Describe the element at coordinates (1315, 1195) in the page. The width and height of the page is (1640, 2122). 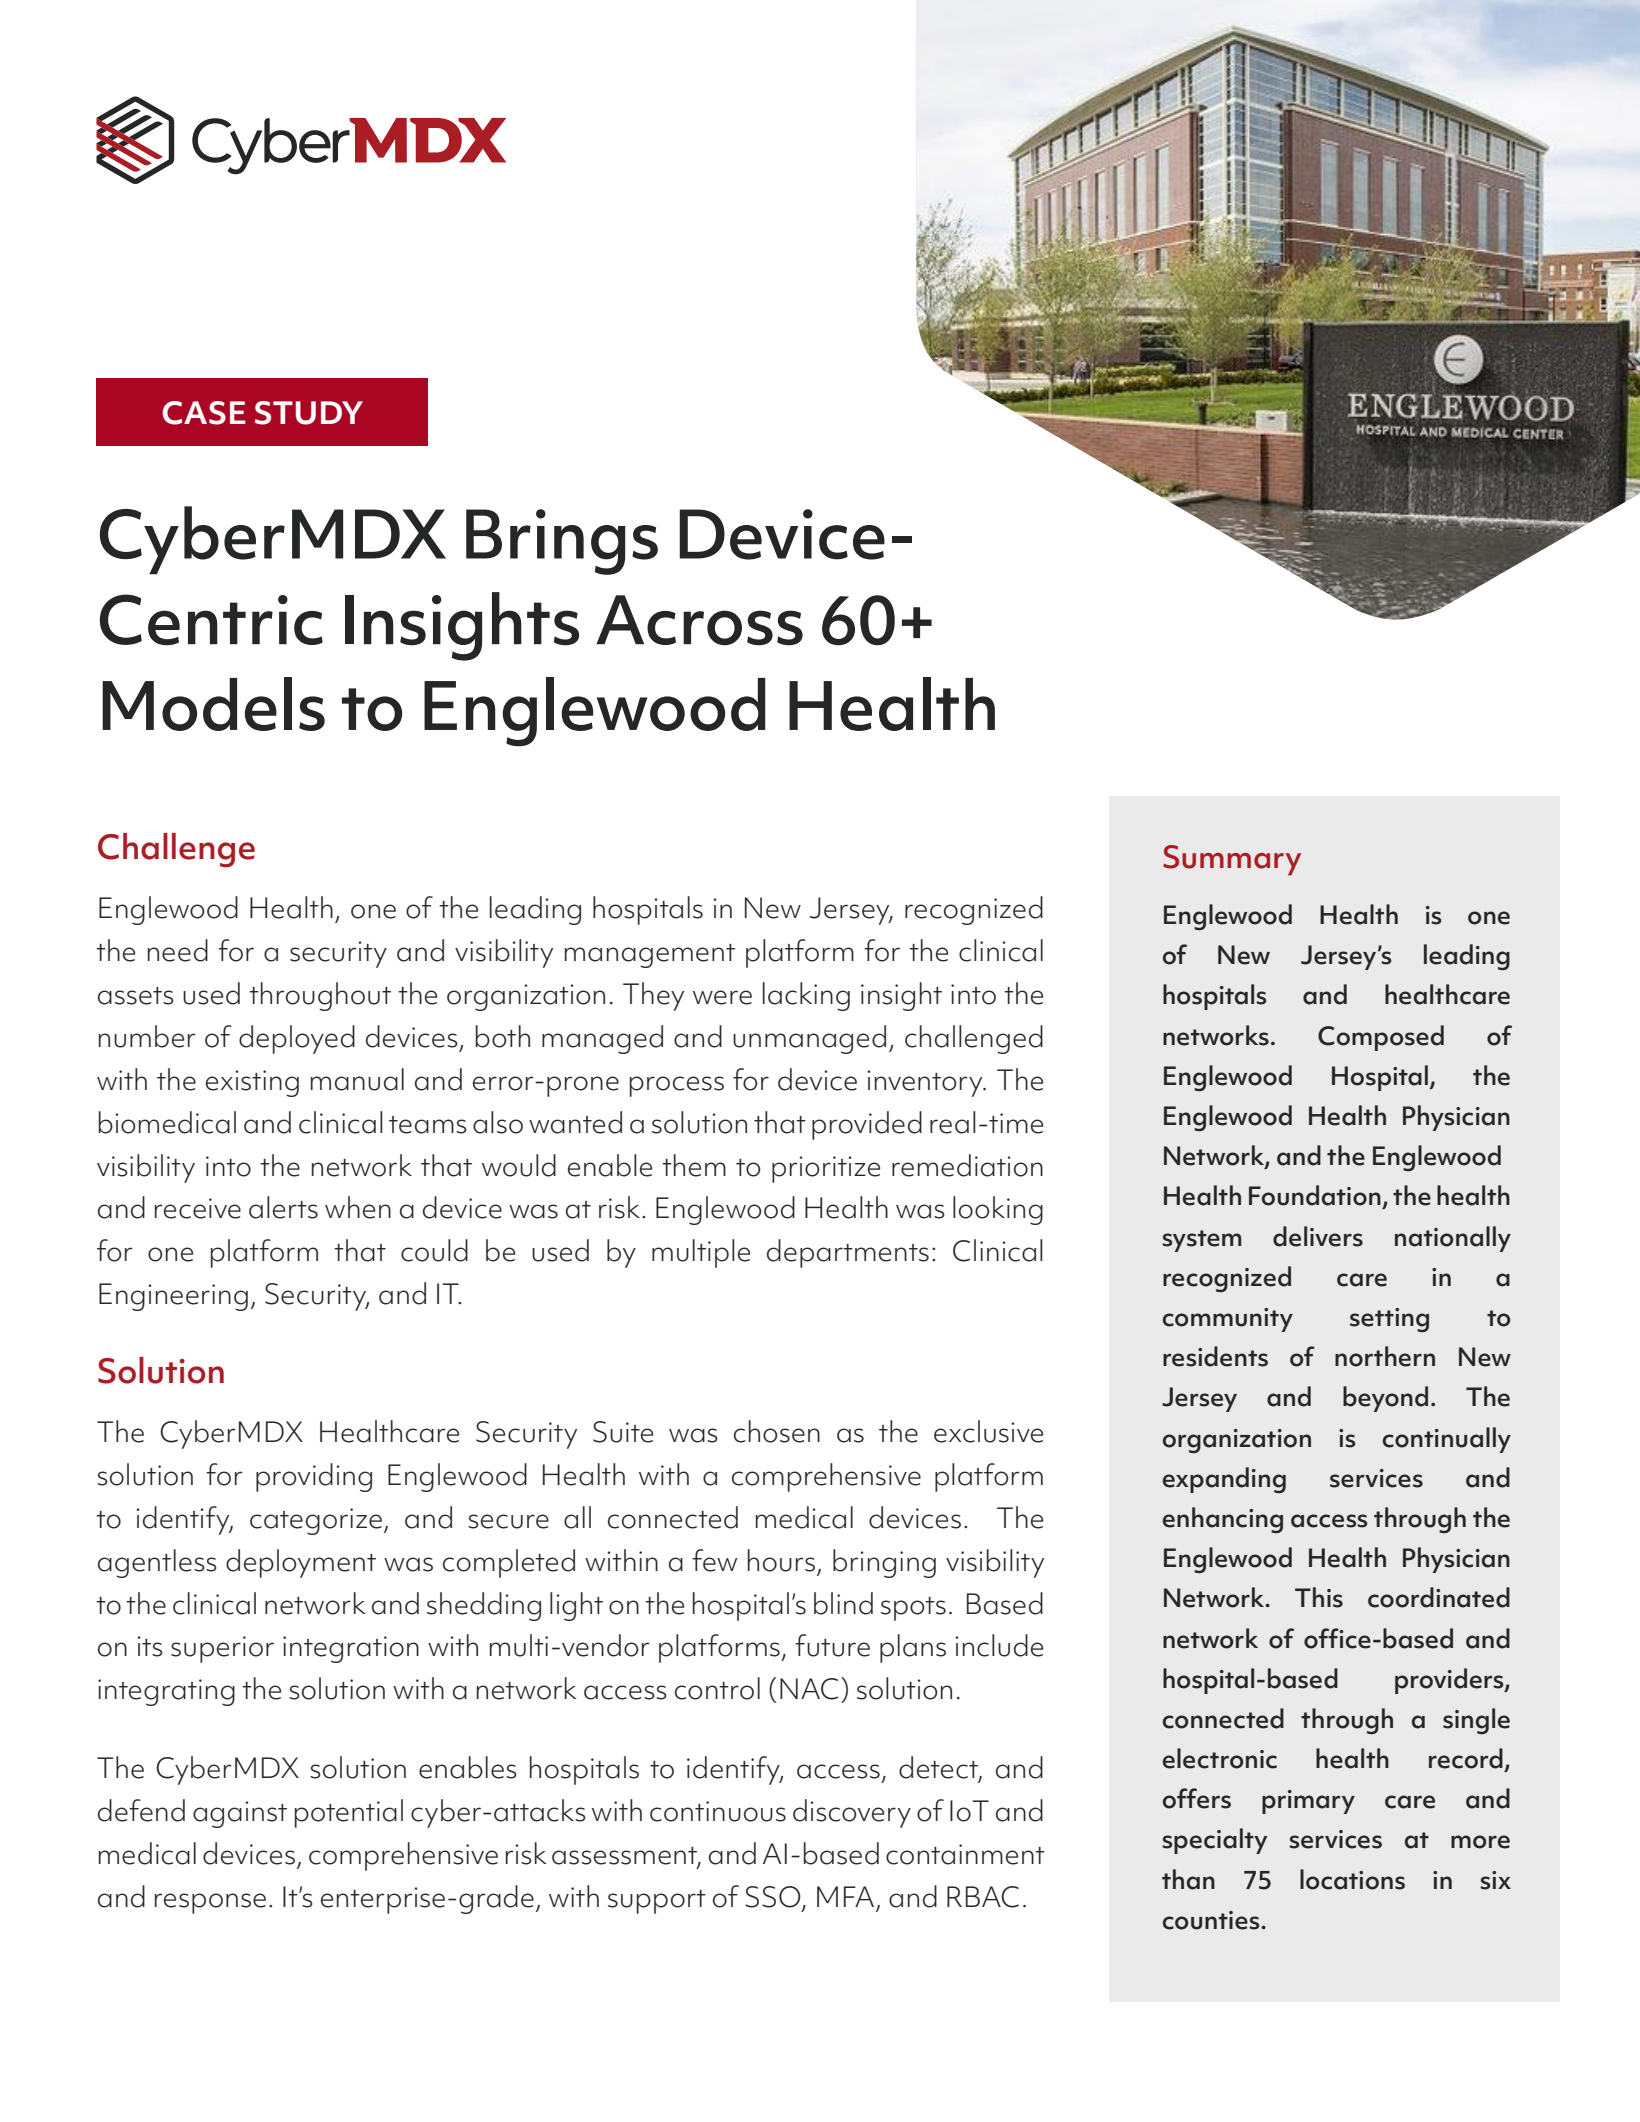
I see `Foundation` at that location.
